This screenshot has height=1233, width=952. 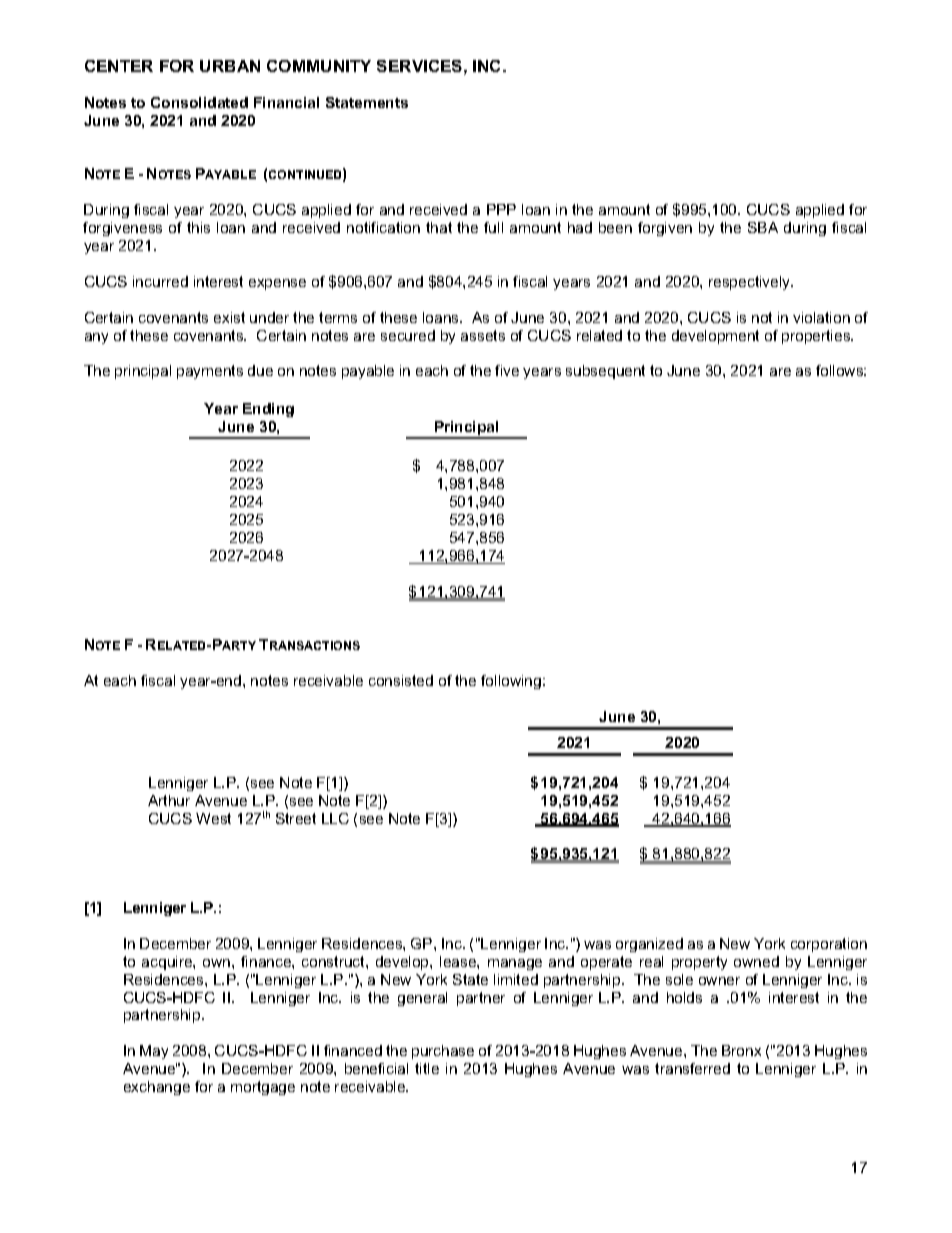 What do you see at coordinates (605, 372) in the screenshot?
I see `subsequent` at bounding box center [605, 372].
